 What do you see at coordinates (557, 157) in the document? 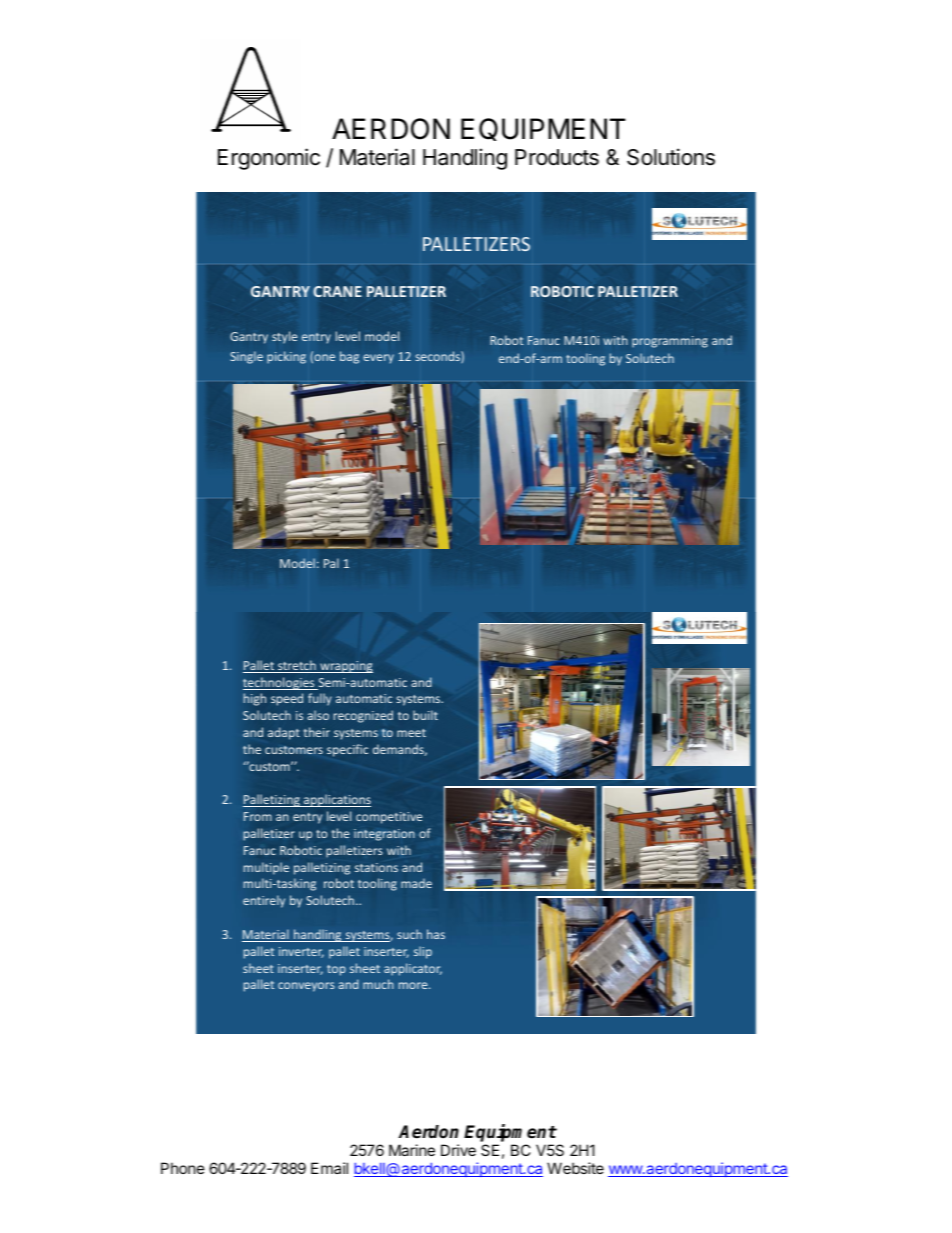
I see `Products` at bounding box center [557, 157].
